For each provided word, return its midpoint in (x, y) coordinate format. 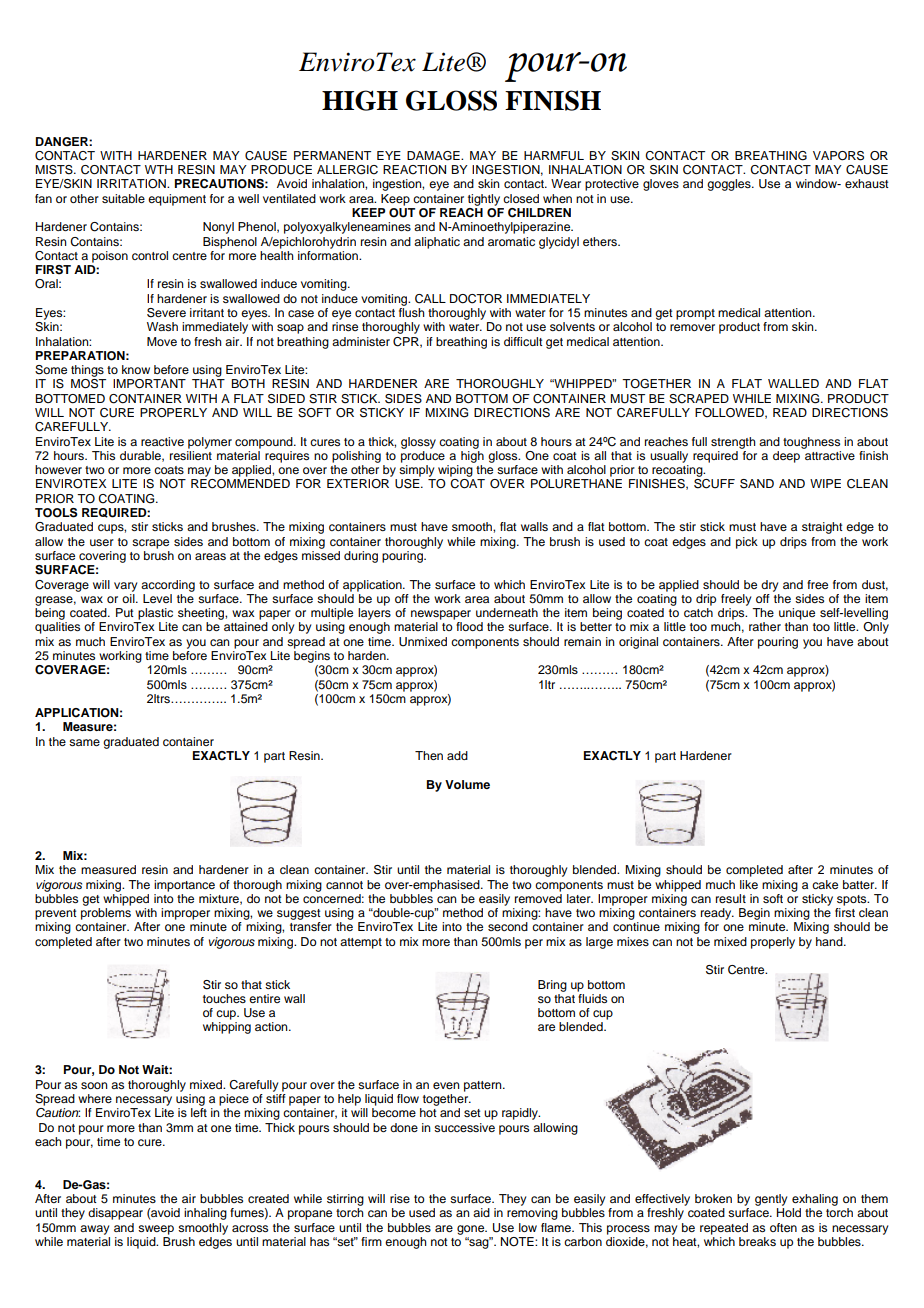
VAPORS (838, 156)
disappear (115, 1214)
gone (472, 1230)
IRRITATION (132, 184)
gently (771, 1200)
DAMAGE (434, 156)
